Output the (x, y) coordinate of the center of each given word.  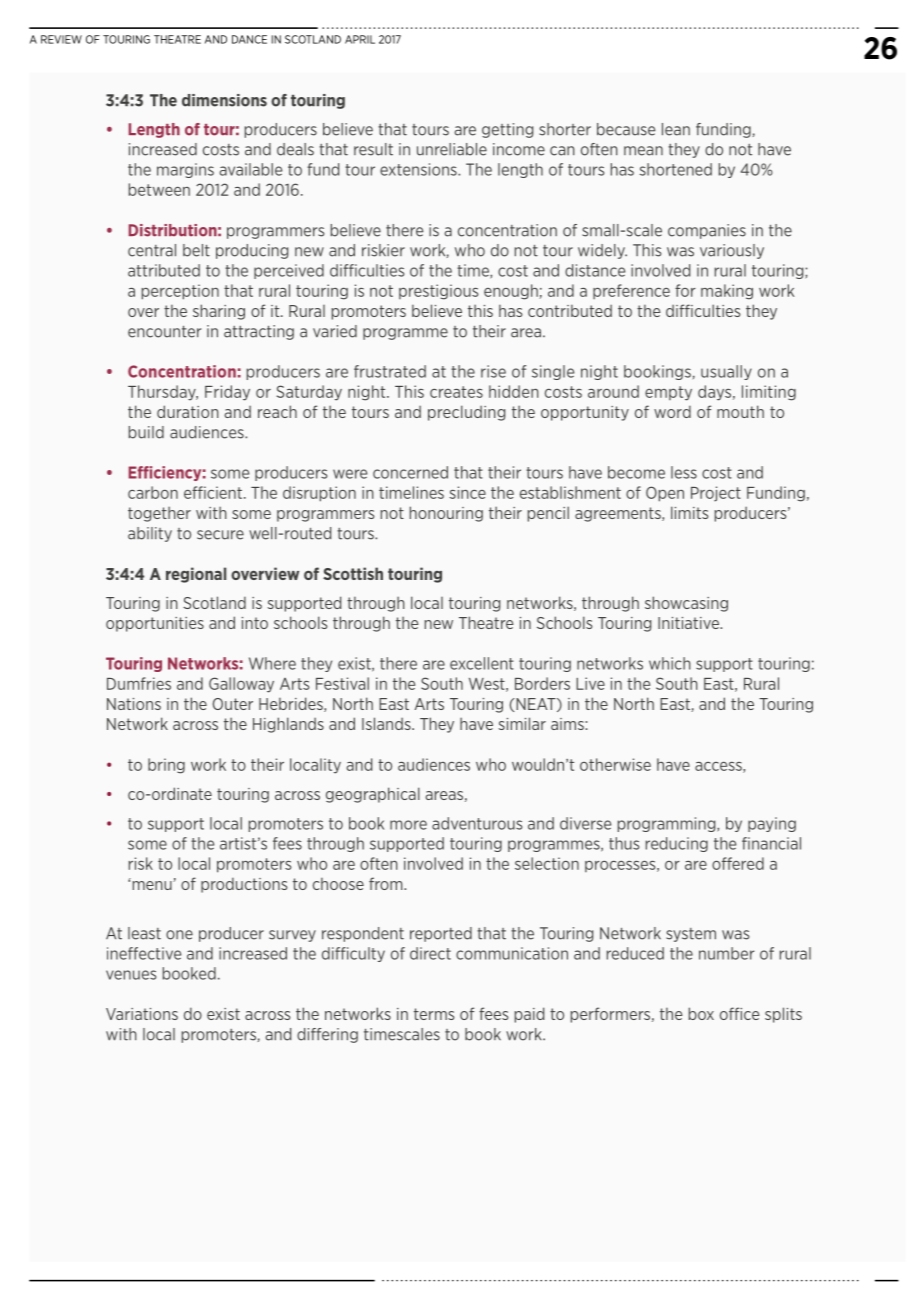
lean (676, 129)
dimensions (224, 100)
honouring (446, 514)
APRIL (360, 39)
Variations (142, 1014)
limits (690, 512)
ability (150, 534)
